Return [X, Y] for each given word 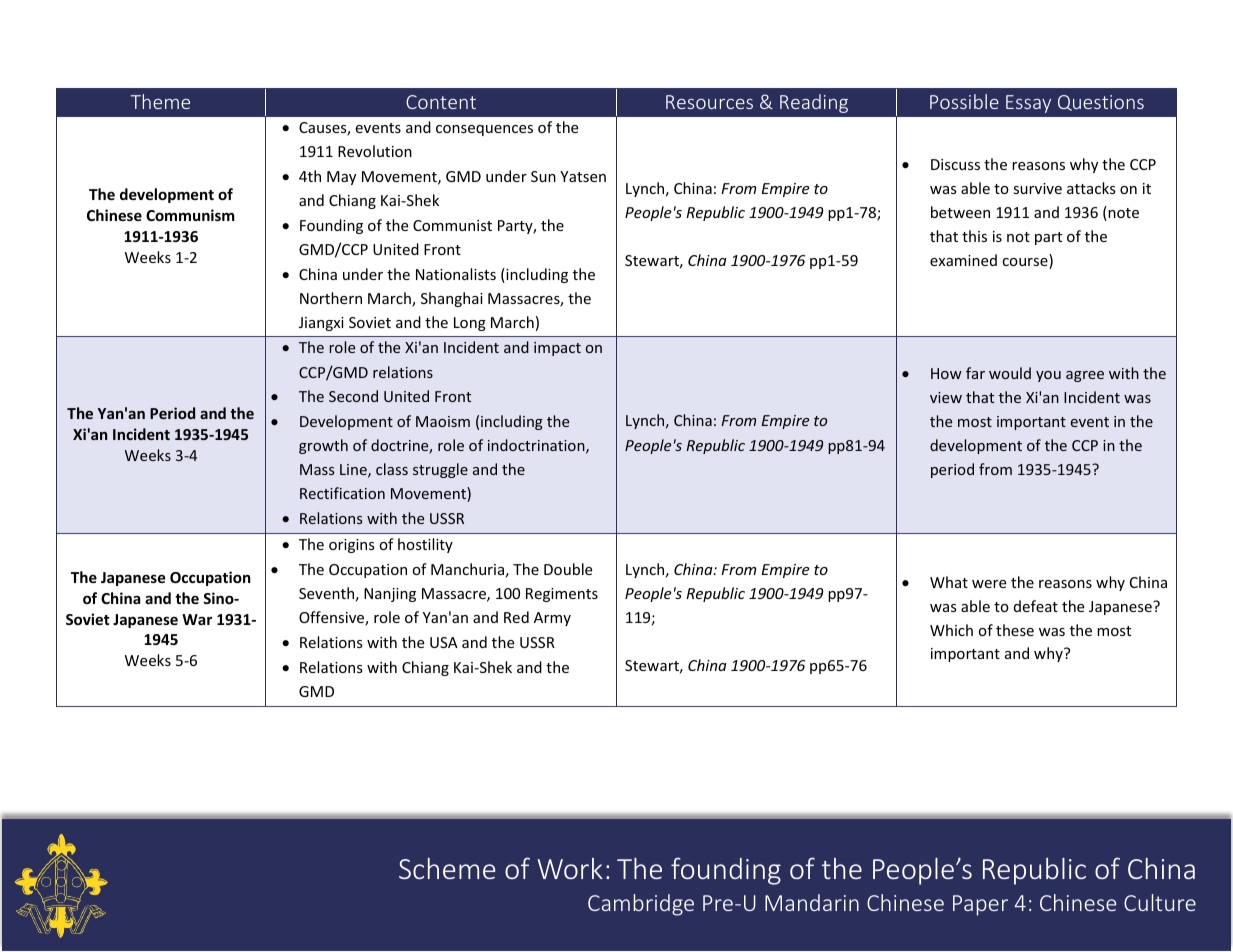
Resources [709, 102]
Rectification [342, 493]
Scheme [447, 868]
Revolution [375, 151]
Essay [1028, 104]
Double [568, 569]
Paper [980, 905]
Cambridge [641, 905]
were [989, 584]
